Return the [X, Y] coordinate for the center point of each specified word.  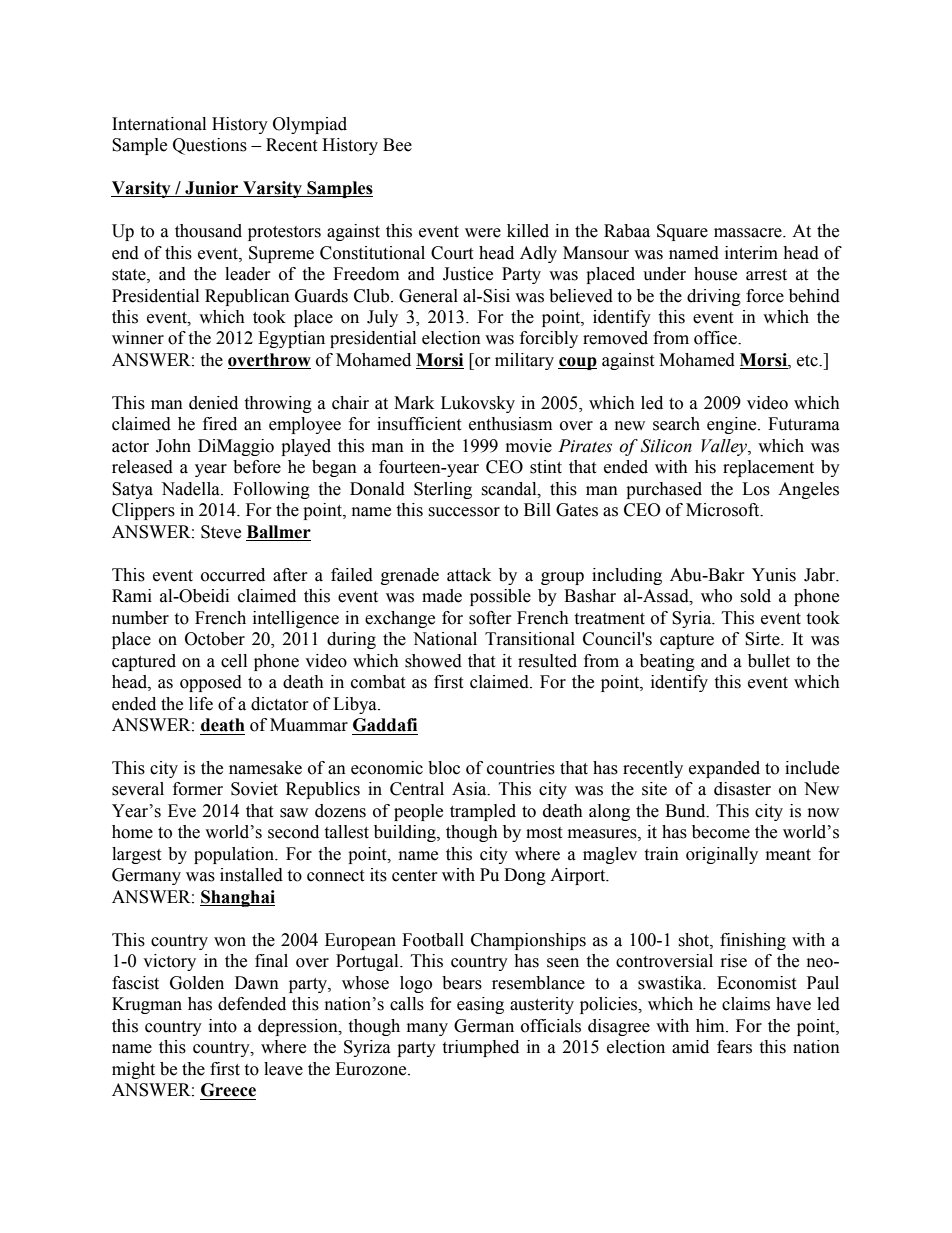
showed [433, 661]
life [201, 704]
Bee [397, 145]
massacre [749, 233]
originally [722, 855]
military [524, 361]
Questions [210, 146]
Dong [525, 876]
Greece [228, 1090]
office [716, 338]
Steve [221, 532]
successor [464, 512]
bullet [769, 661]
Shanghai [237, 898]
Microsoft [724, 510]
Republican [247, 297]
